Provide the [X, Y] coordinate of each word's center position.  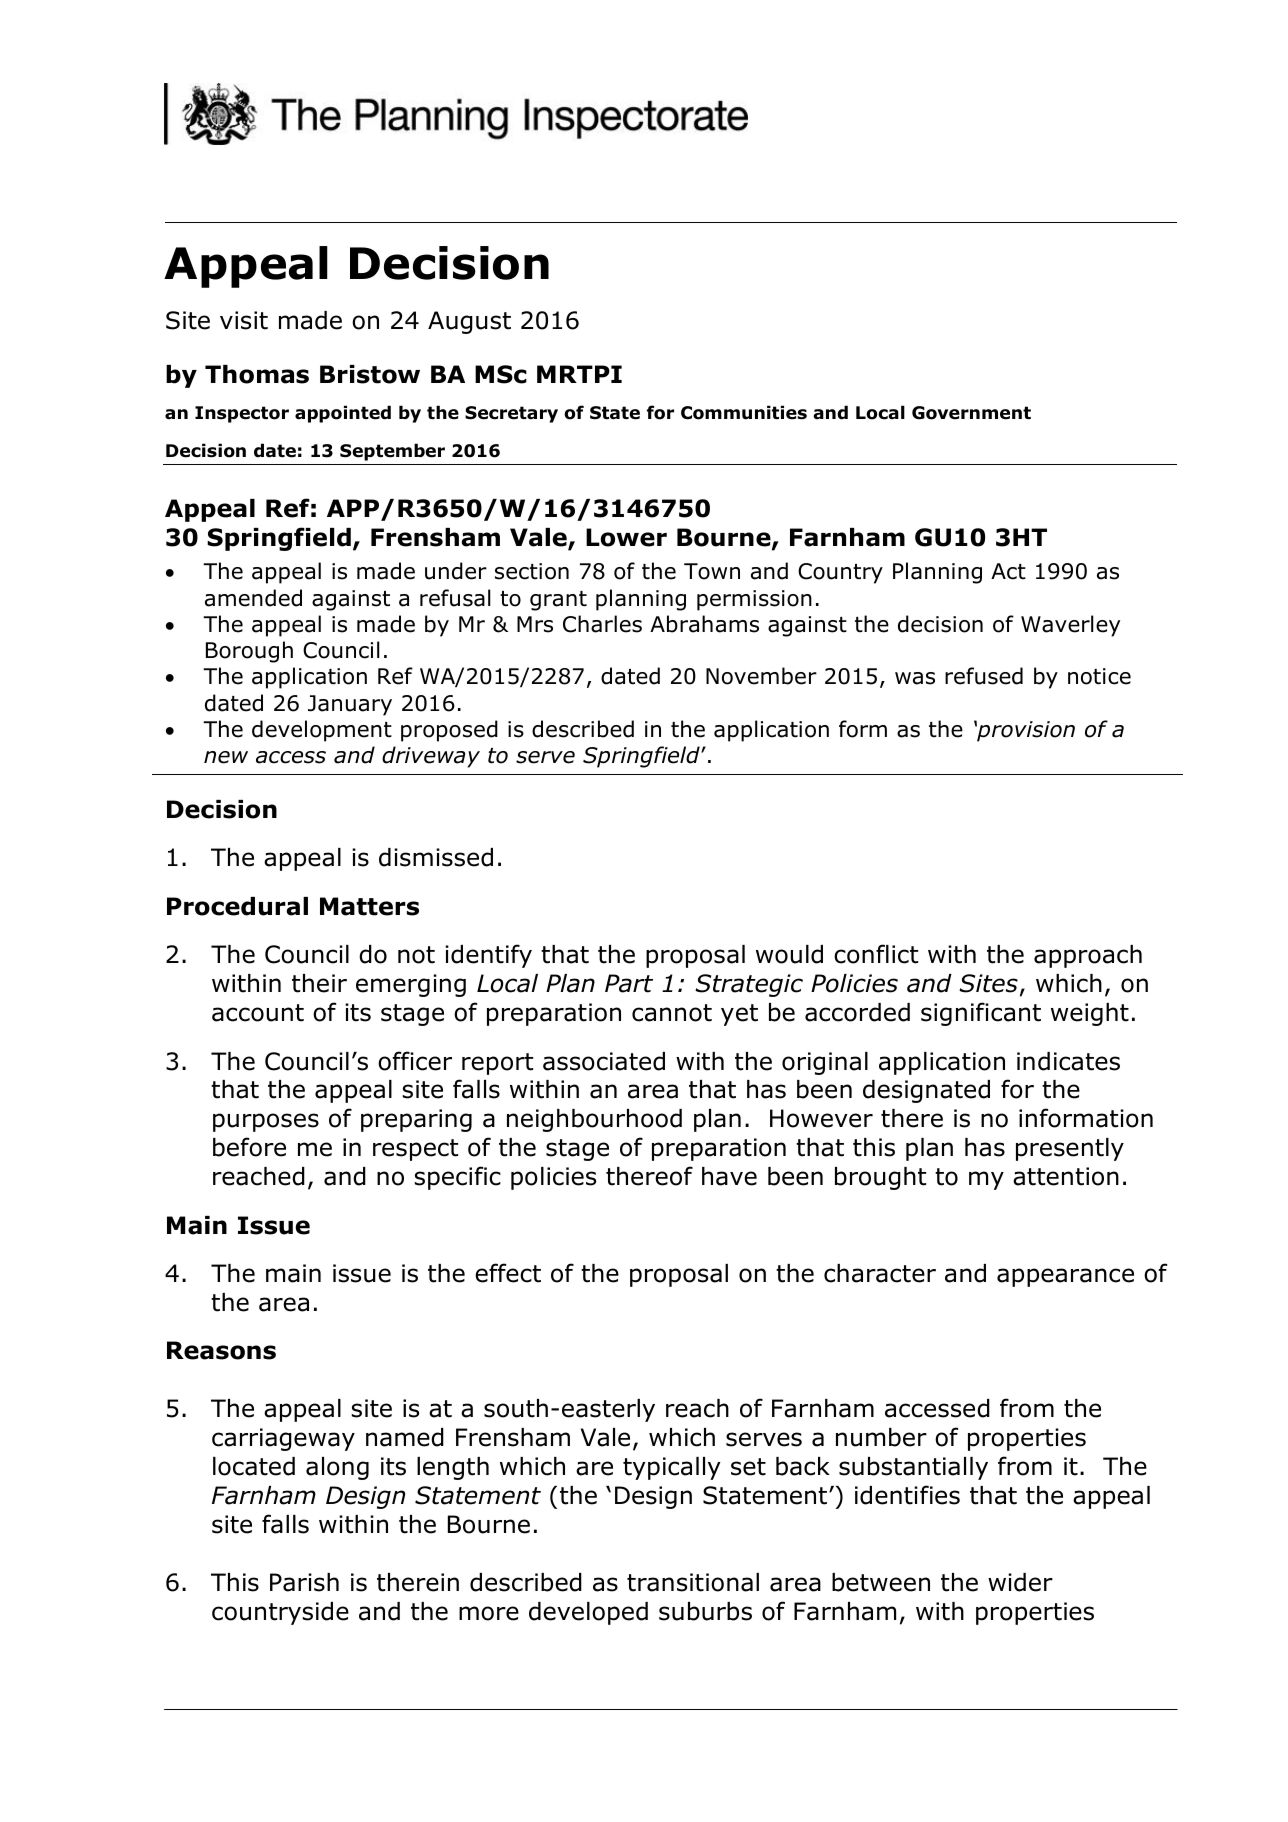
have [729, 1176]
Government [971, 413]
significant [981, 1014]
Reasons [221, 1350]
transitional [693, 1582]
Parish [304, 1582]
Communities [744, 412]
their [319, 983]
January [350, 705]
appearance [1065, 1277]
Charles [602, 624]
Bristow [370, 374]
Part [629, 983]
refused [984, 676]
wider [1020, 1582]
